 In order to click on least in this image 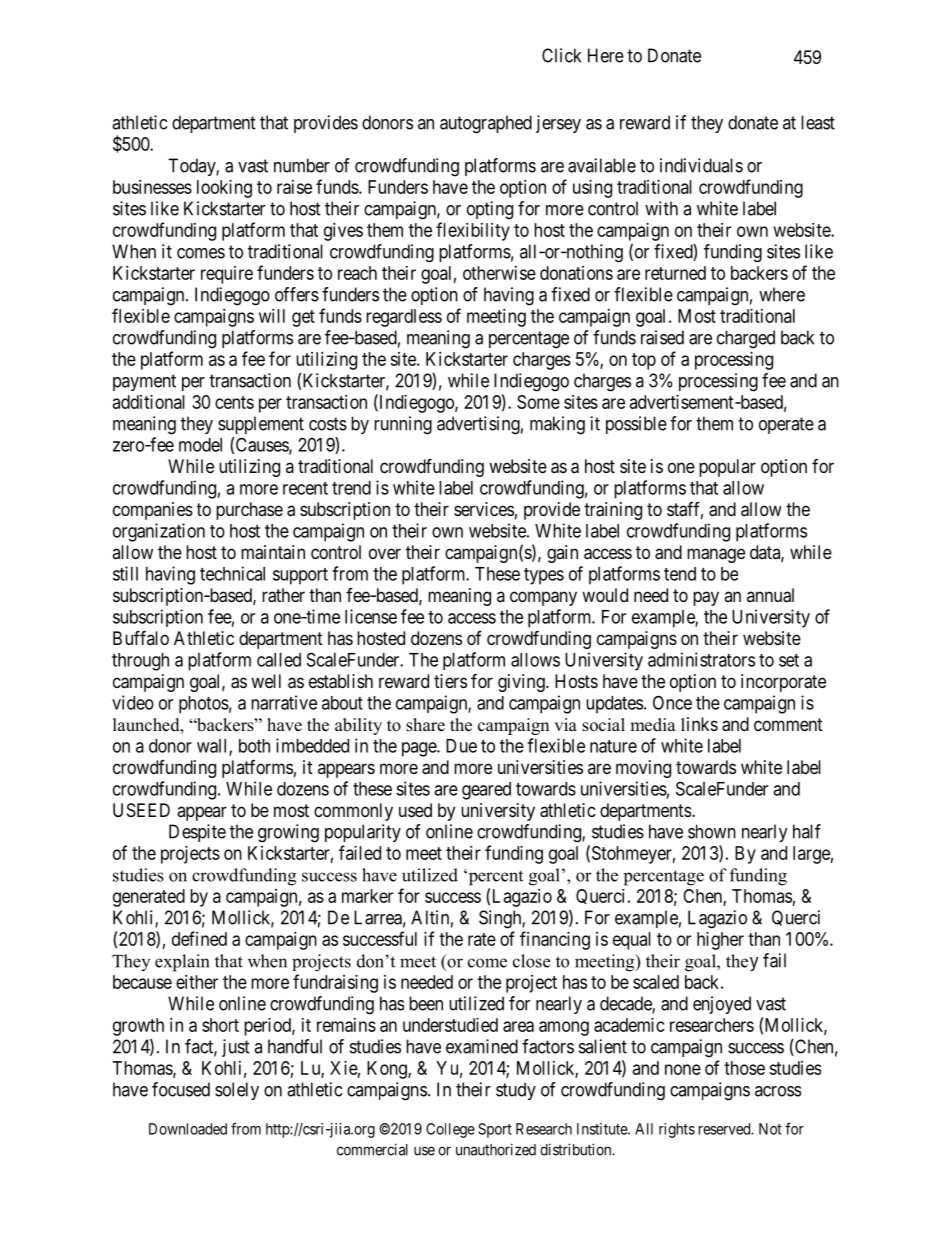, I will do `click(818, 122)`.
